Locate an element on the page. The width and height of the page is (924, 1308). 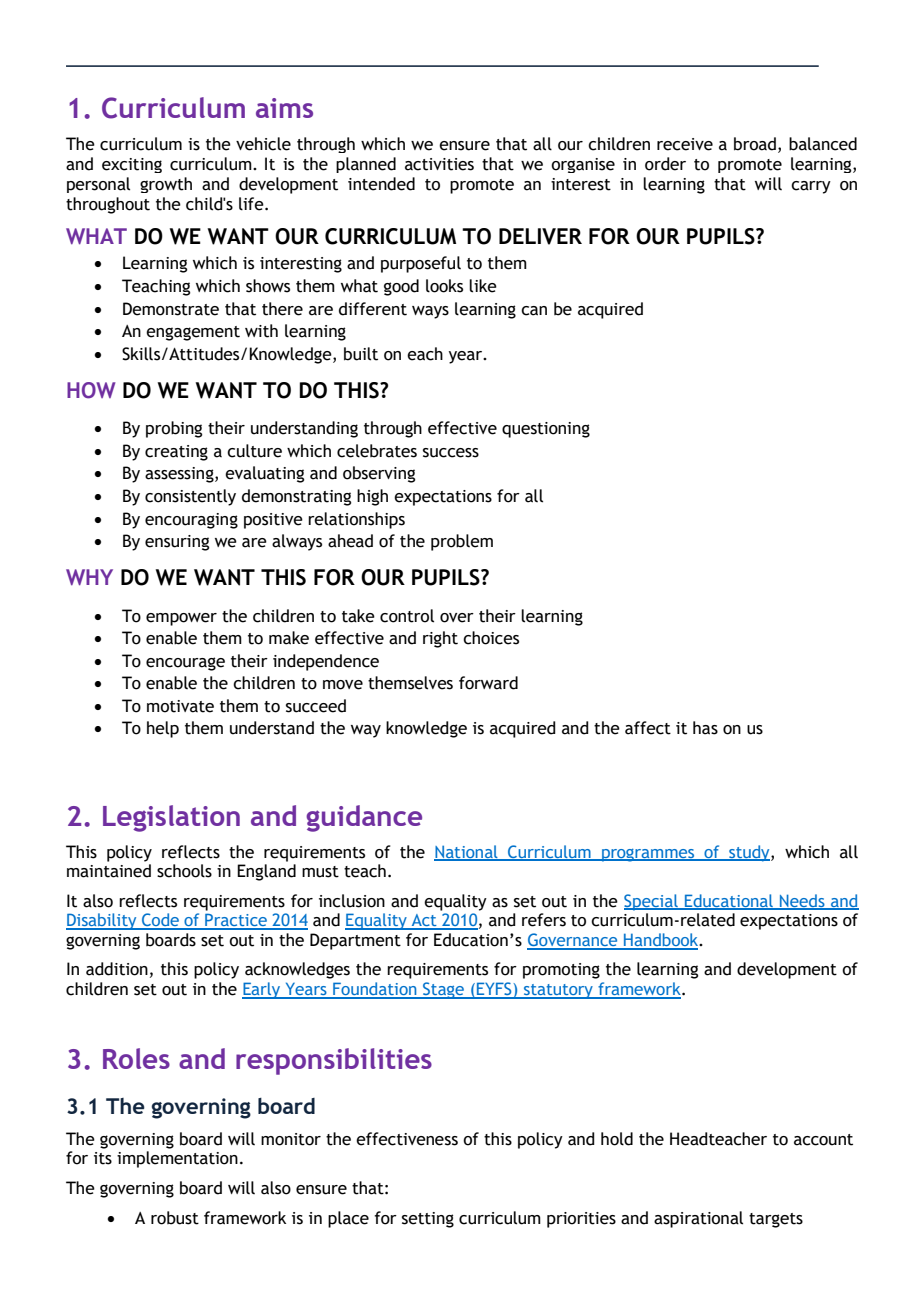
broad is located at coordinates (755, 144).
